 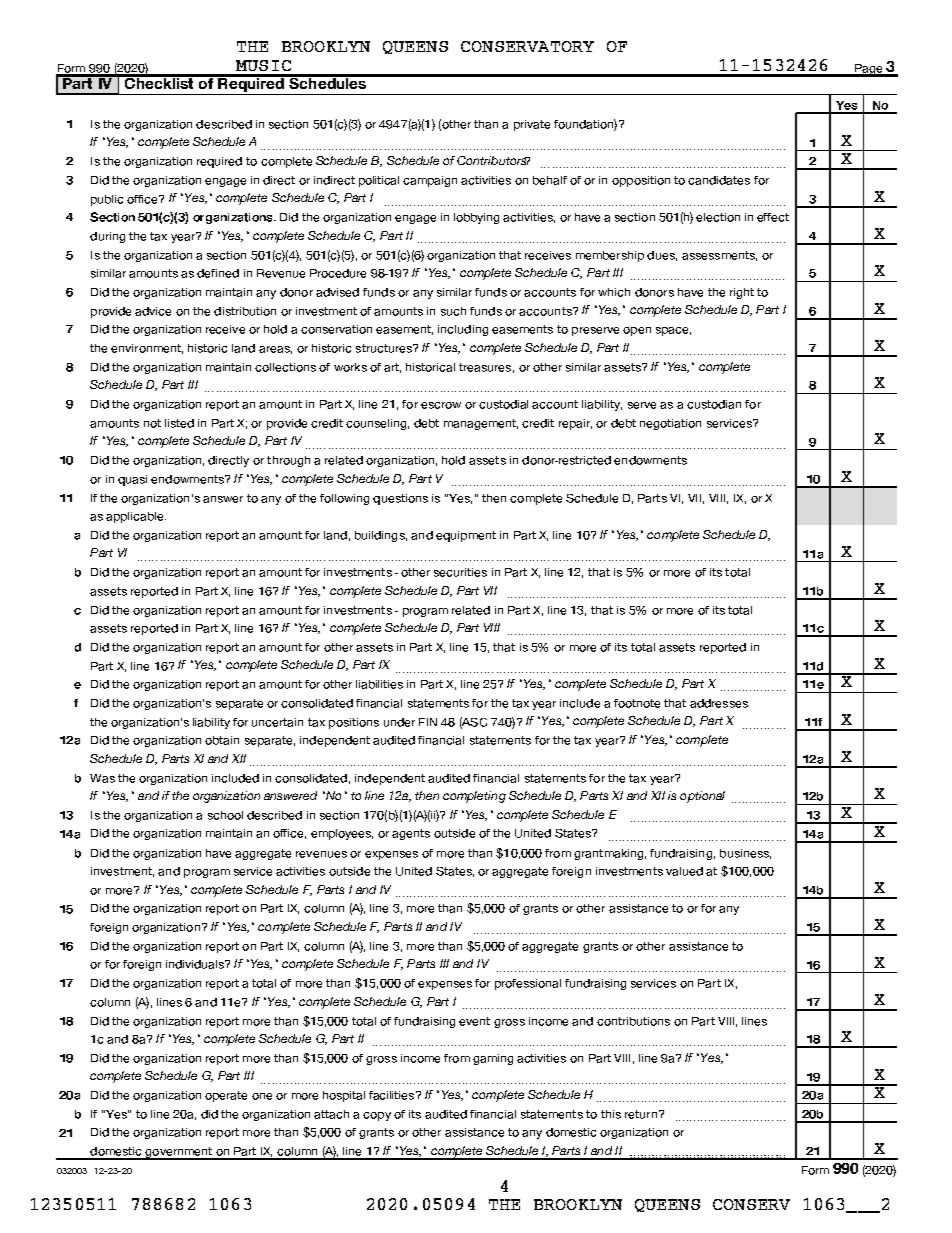 I want to click on government, so click(x=178, y=1153).
